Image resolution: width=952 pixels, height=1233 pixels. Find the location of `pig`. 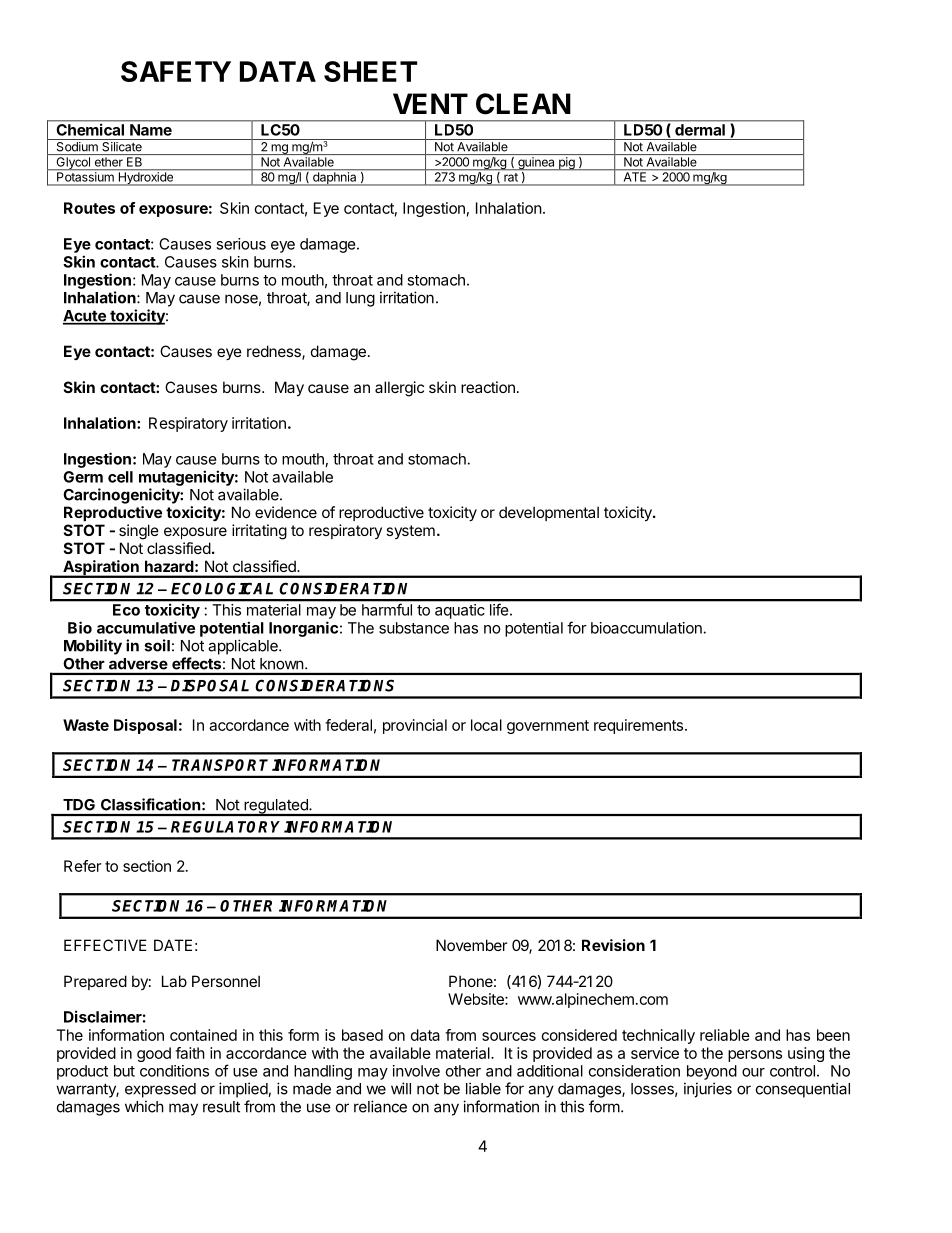

pig is located at coordinates (567, 164).
